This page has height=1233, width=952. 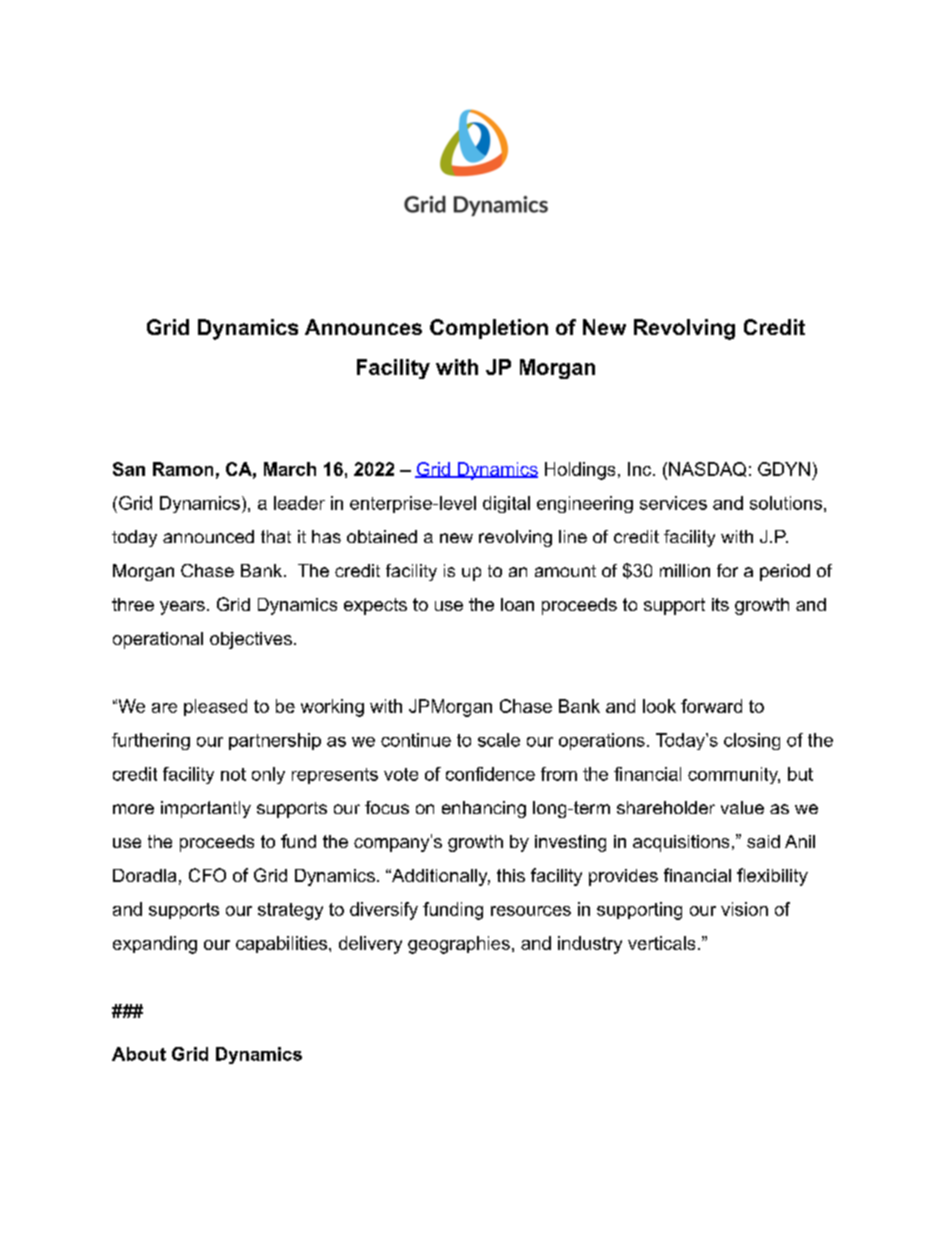 I want to click on importantly, so click(x=206, y=809).
